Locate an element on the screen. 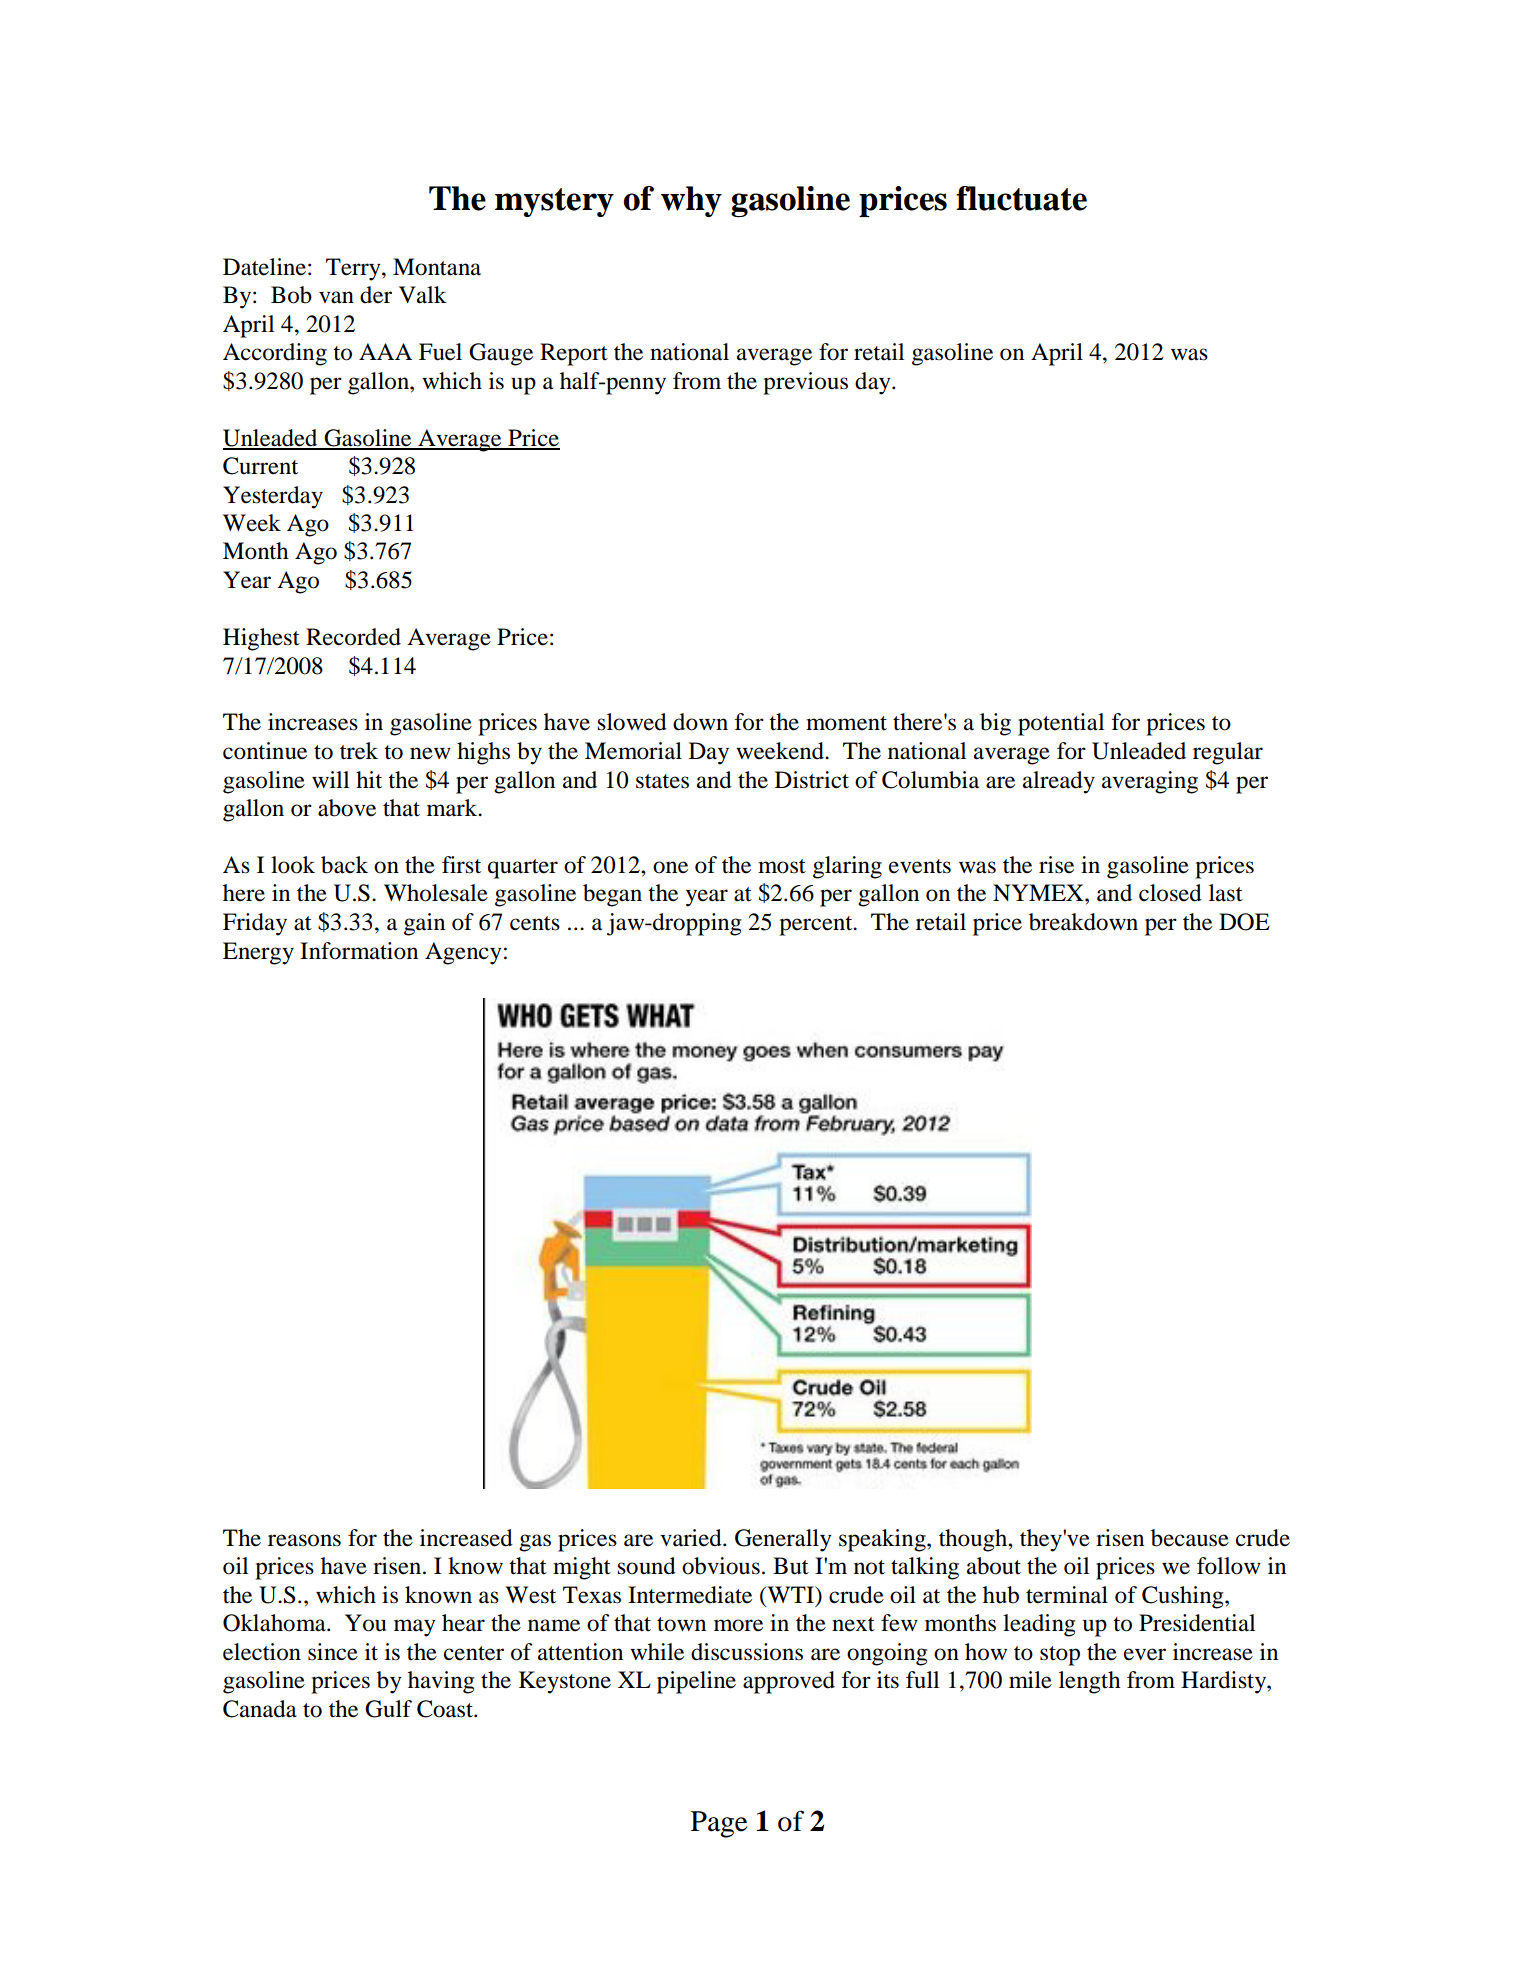 Image resolution: width=1516 pixels, height=1962 pixels. length is located at coordinates (1089, 1682).
